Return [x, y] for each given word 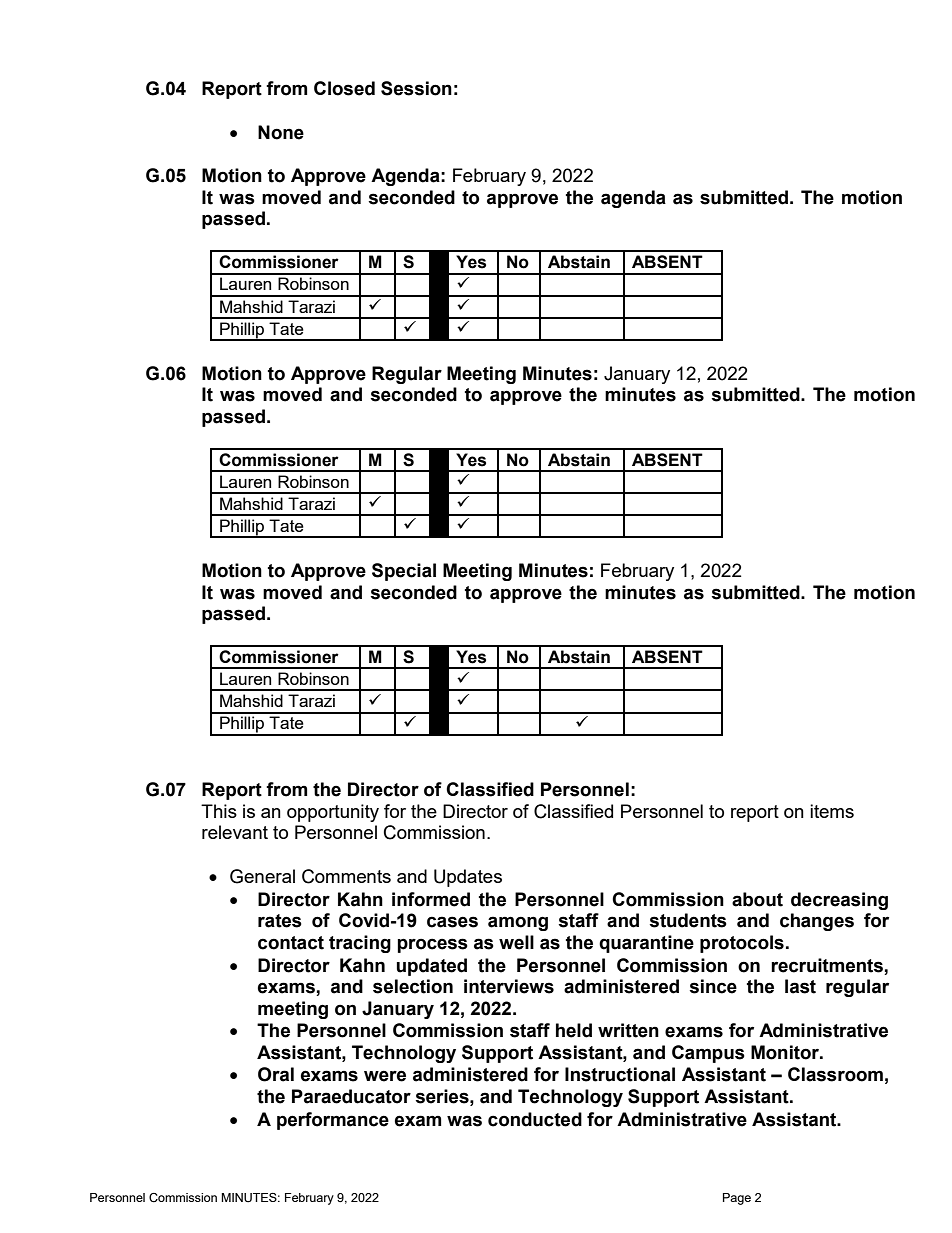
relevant [235, 832]
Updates [468, 878]
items [832, 811]
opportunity [333, 813]
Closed [344, 88]
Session [416, 88]
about [757, 899]
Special [404, 572]
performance [333, 1121]
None [281, 132]
